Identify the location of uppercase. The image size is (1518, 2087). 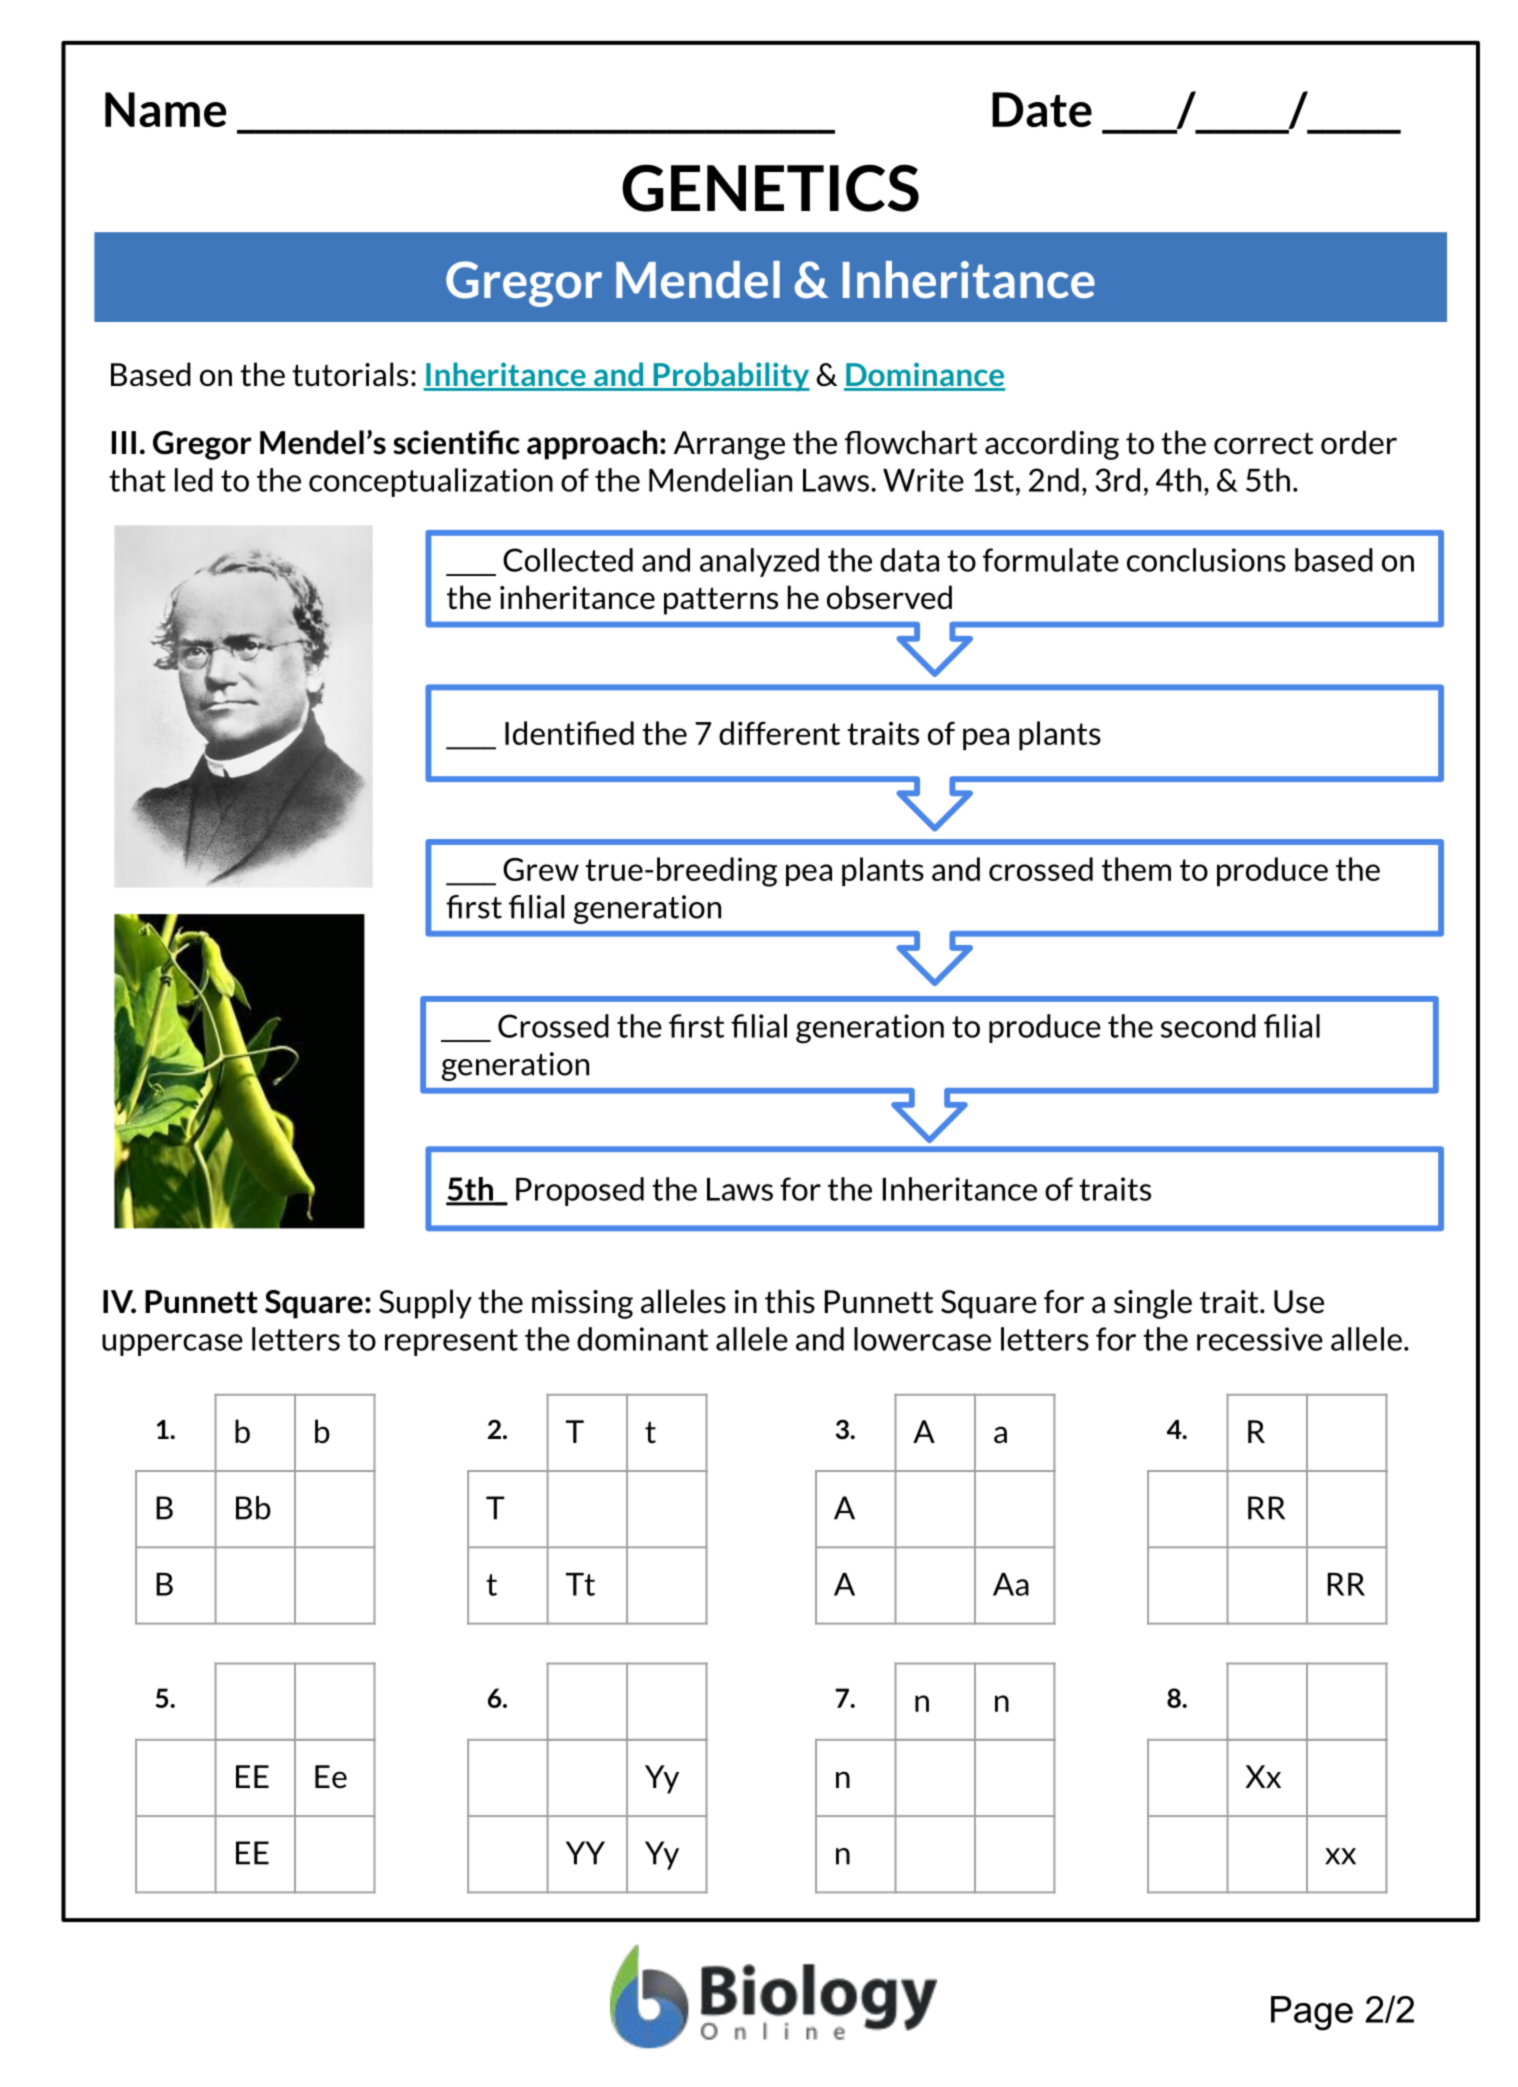
(172, 1345).
